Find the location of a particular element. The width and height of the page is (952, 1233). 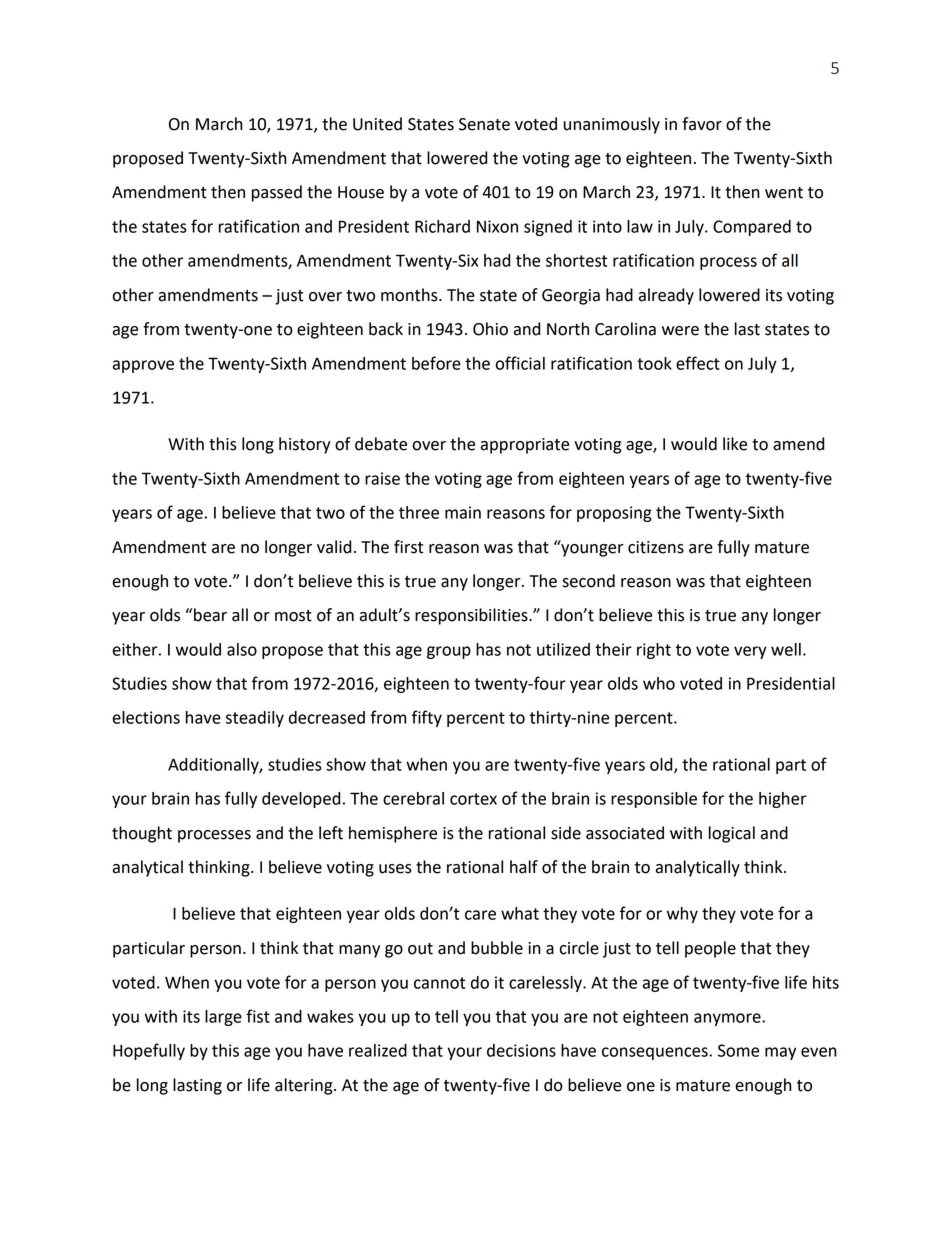

cortex is located at coordinates (473, 799).
